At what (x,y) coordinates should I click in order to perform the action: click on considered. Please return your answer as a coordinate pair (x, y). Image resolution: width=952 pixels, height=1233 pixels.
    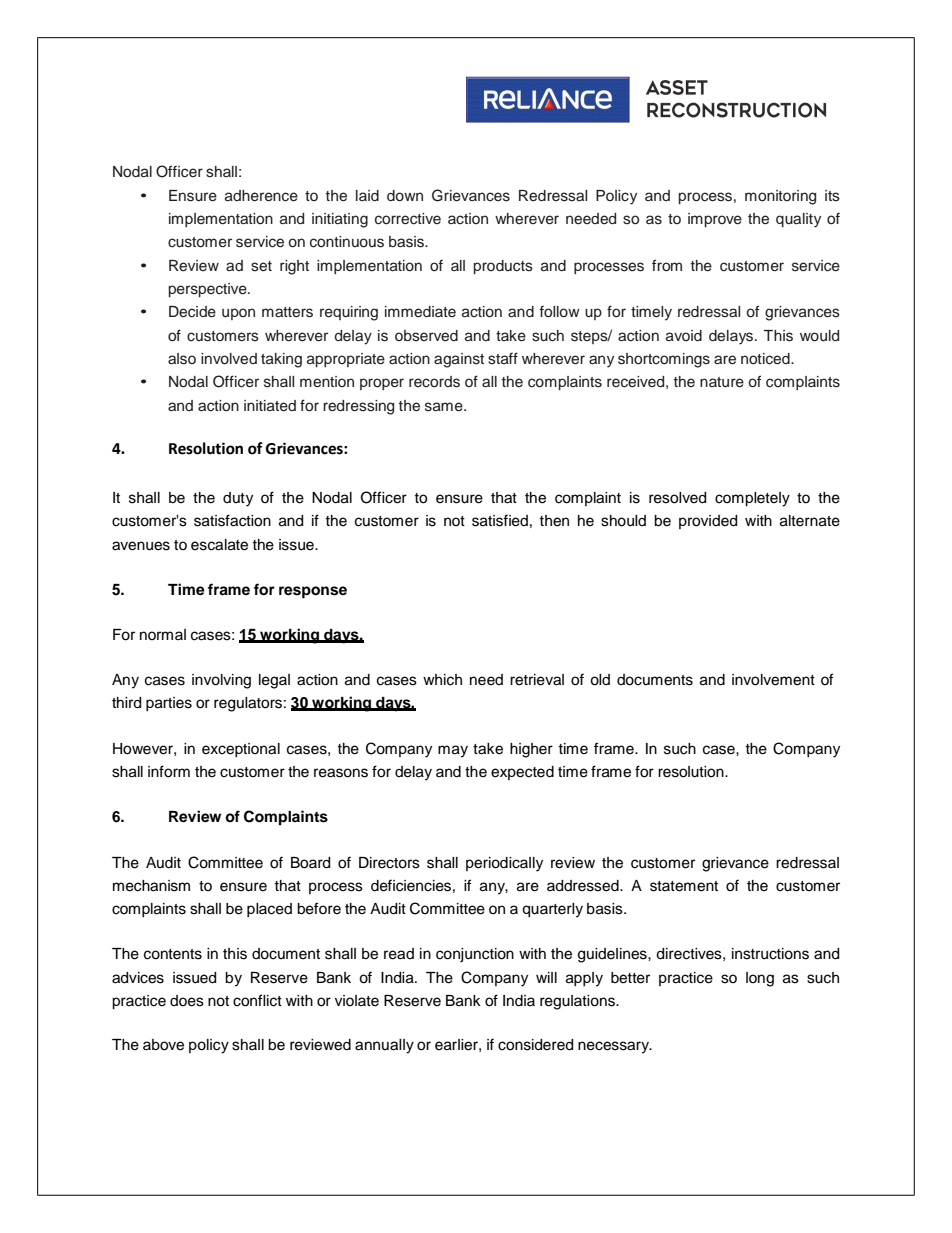
    Looking at the image, I should click on (535, 1045).
